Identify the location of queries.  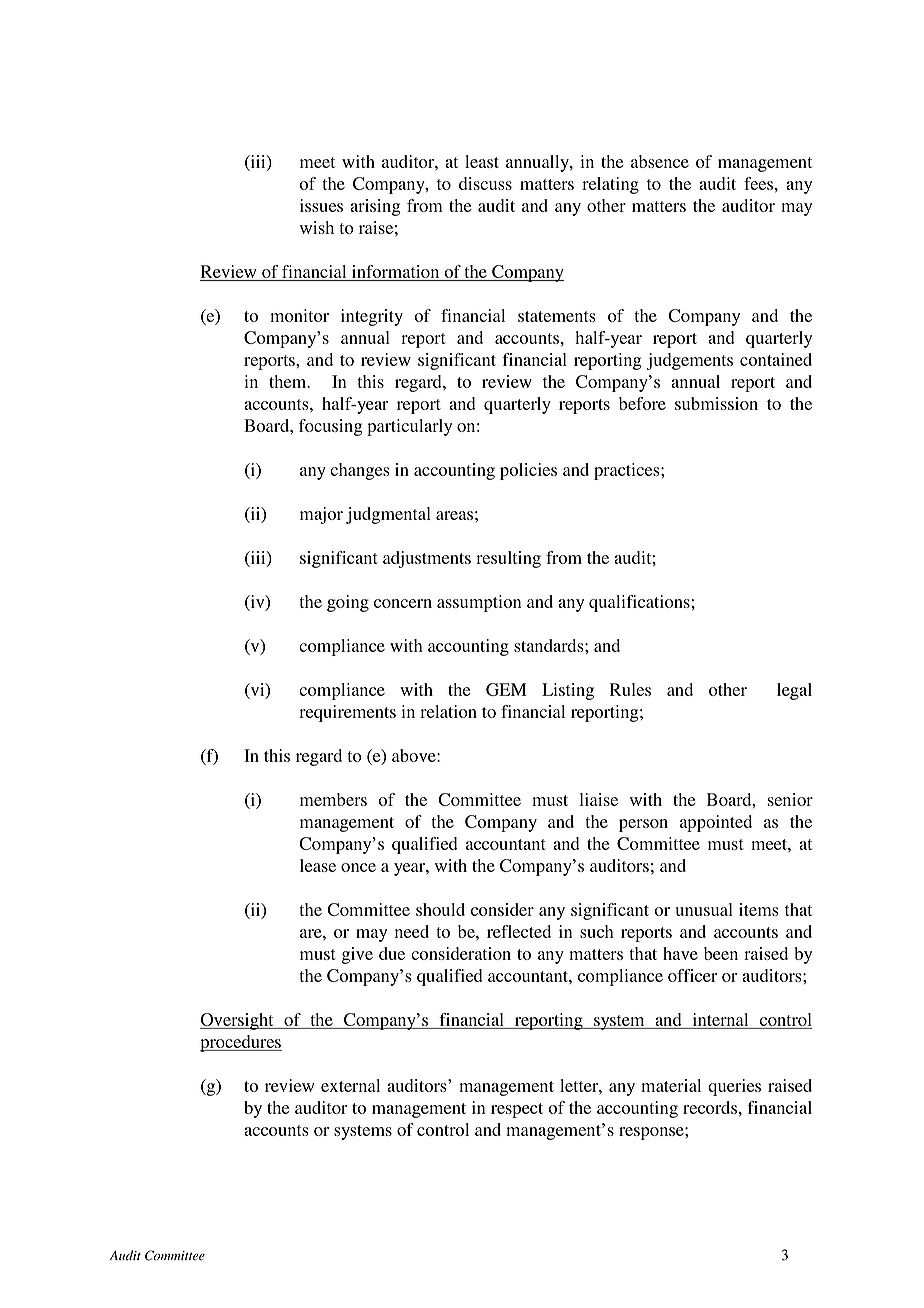
(734, 1087).
